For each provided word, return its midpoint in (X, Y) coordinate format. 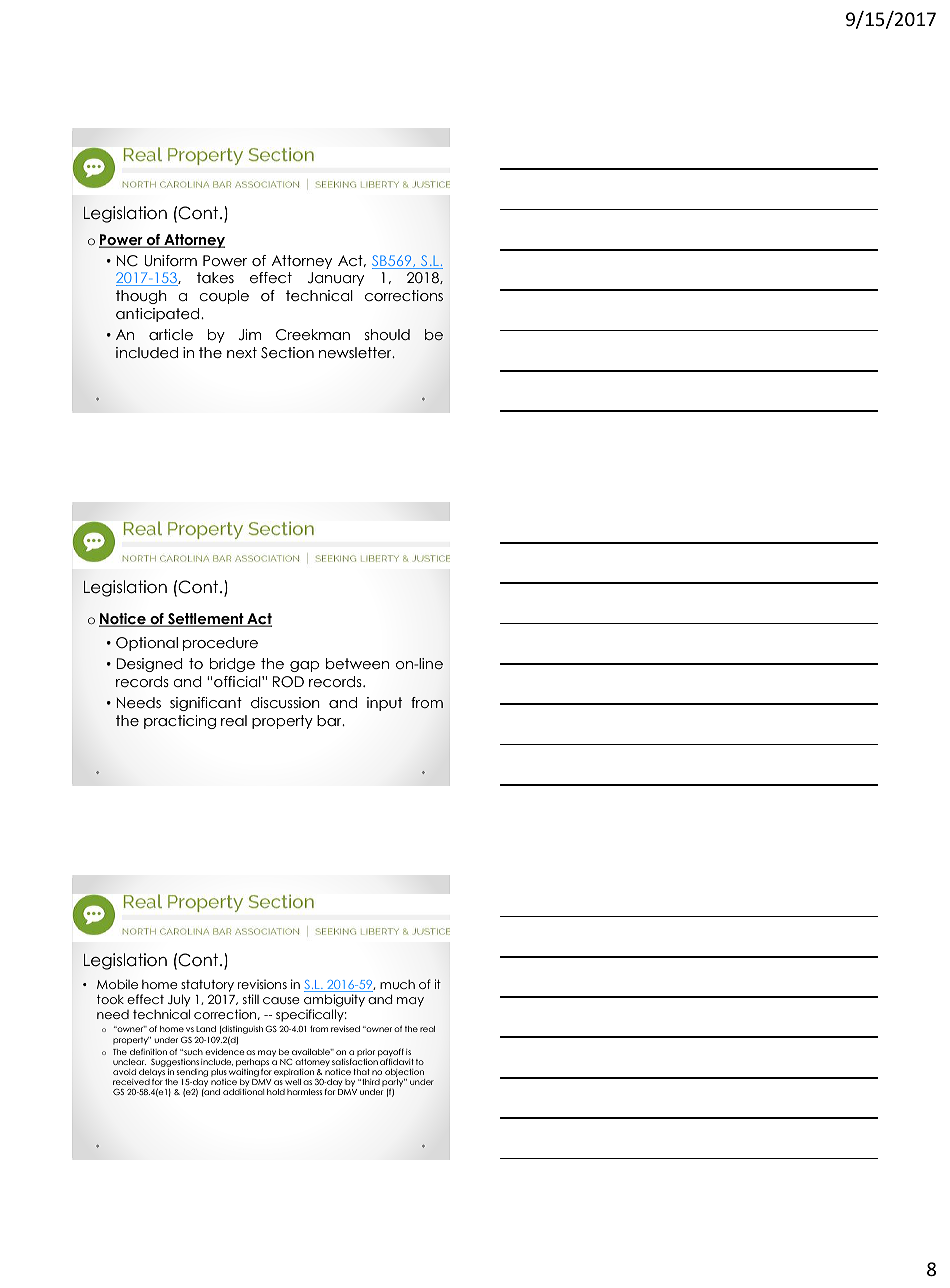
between (357, 663)
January (336, 279)
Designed (149, 665)
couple (224, 297)
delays (152, 1074)
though (141, 297)
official (237, 681)
